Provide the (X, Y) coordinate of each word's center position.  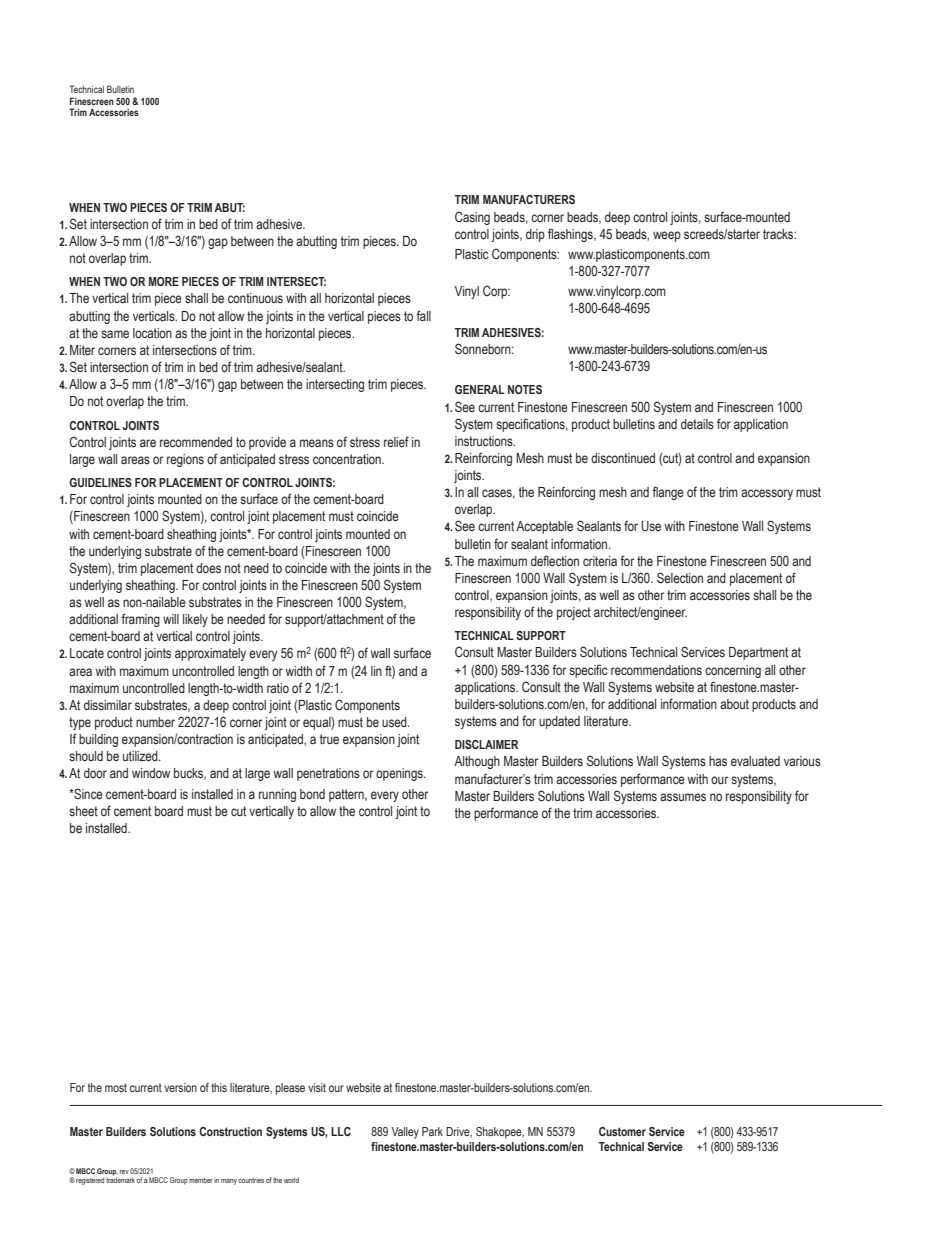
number (155, 722)
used (395, 722)
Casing (472, 218)
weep (667, 236)
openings (400, 774)
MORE (164, 281)
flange (668, 493)
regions (185, 460)
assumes (683, 797)
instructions (485, 441)
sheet (83, 811)
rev (124, 1172)
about (734, 704)
